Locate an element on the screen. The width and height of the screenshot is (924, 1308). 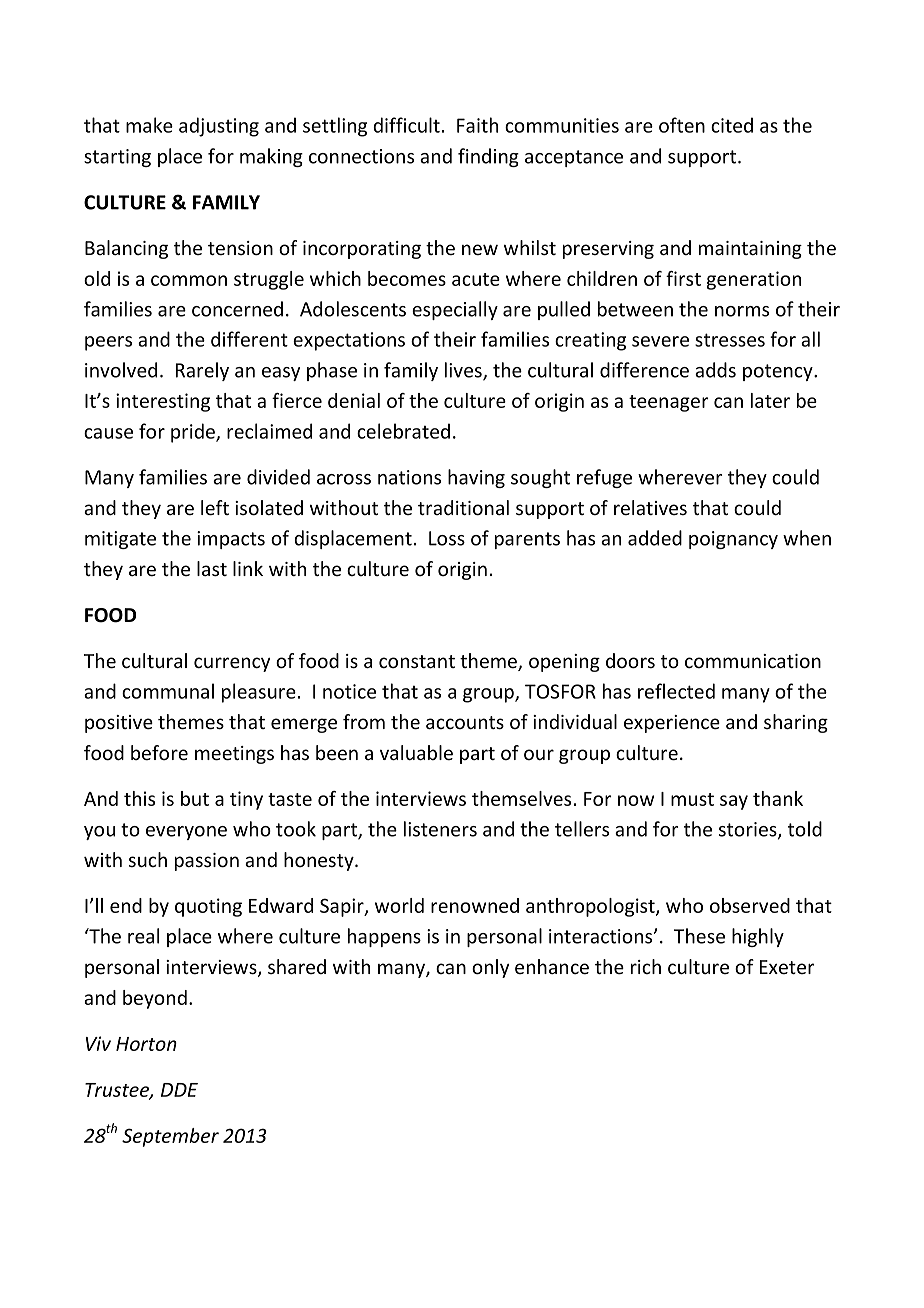
September is located at coordinates (170, 1137).
